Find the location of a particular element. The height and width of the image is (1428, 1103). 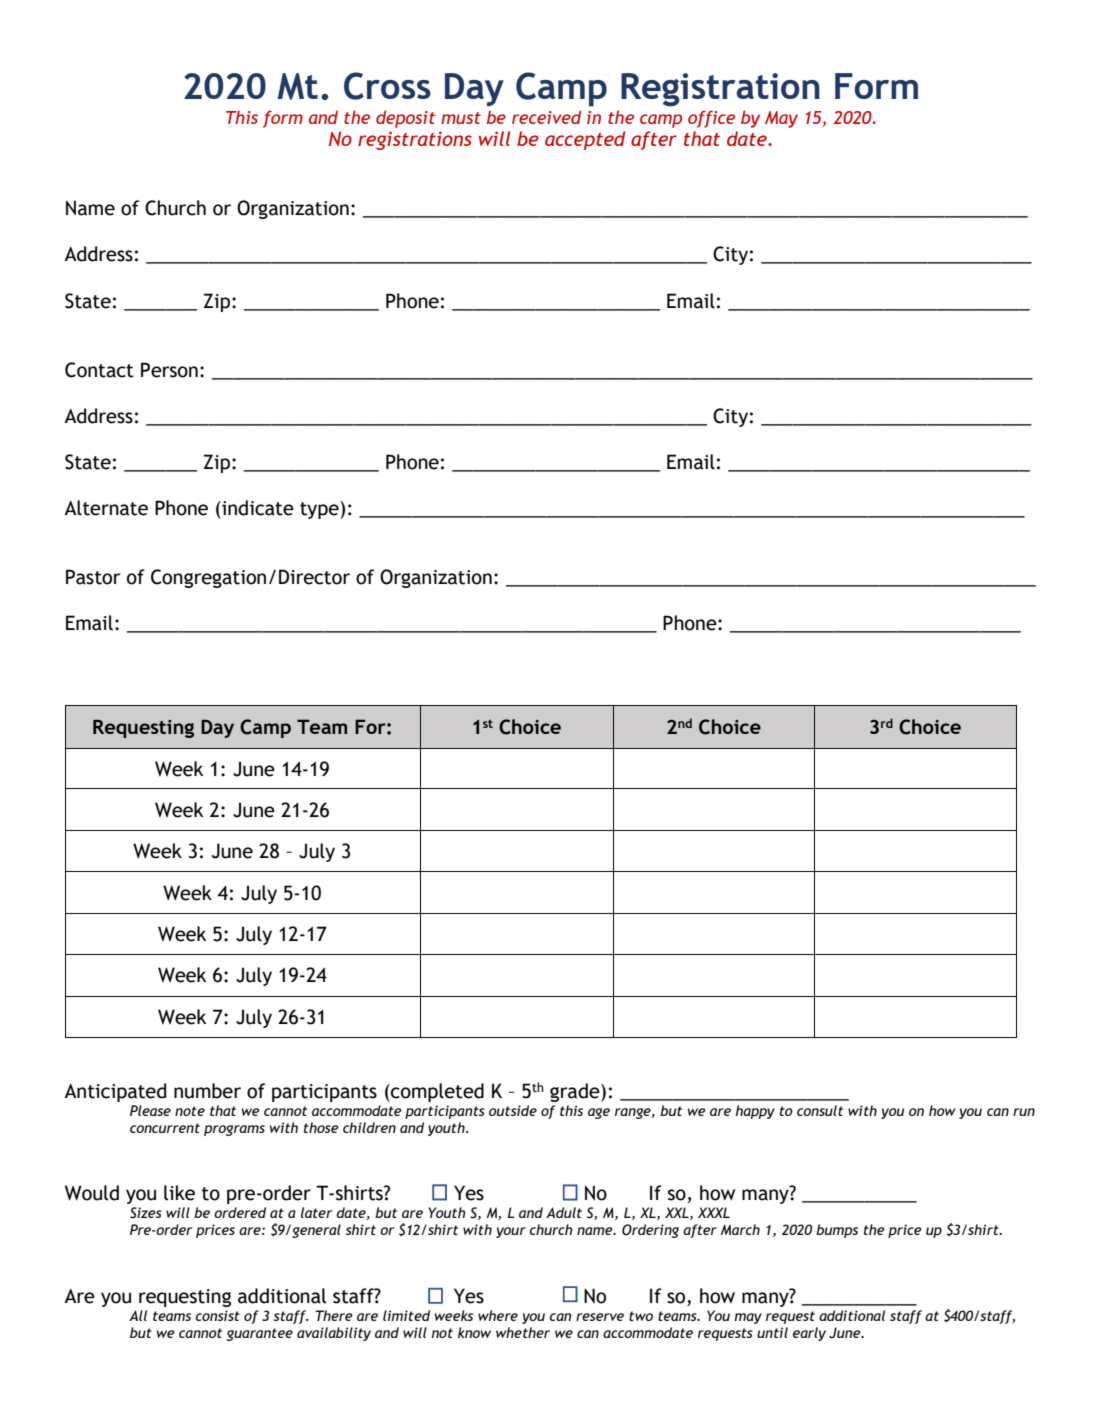

early is located at coordinates (809, 1334).
